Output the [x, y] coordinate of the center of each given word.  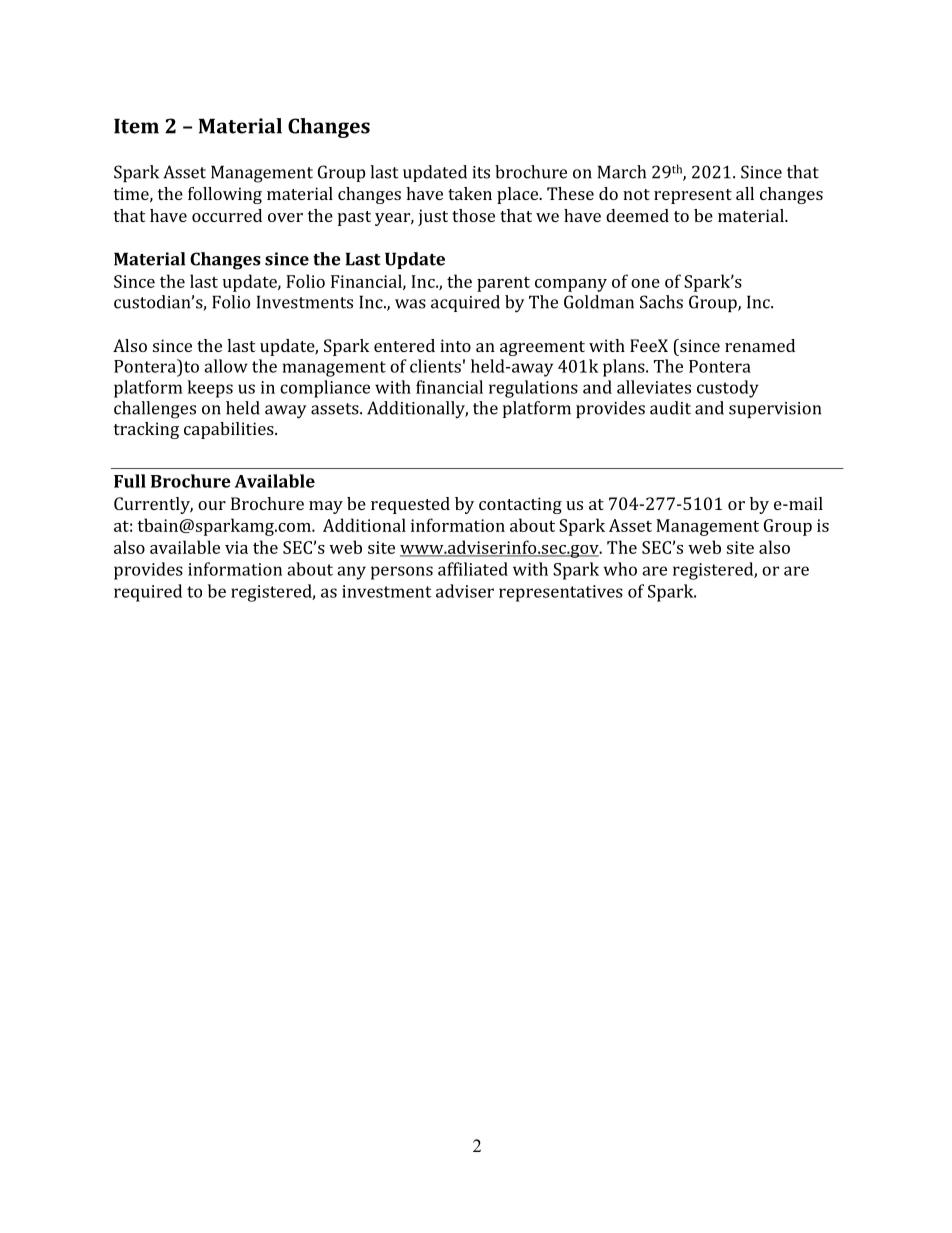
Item [136, 126]
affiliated [473, 569]
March [622, 172]
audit [670, 408]
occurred [227, 215]
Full [130, 481]
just [433, 217]
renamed [760, 345]
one [645, 283]
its [481, 172]
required [148, 593]
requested [410, 505]
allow [226, 366]
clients [435, 366]
